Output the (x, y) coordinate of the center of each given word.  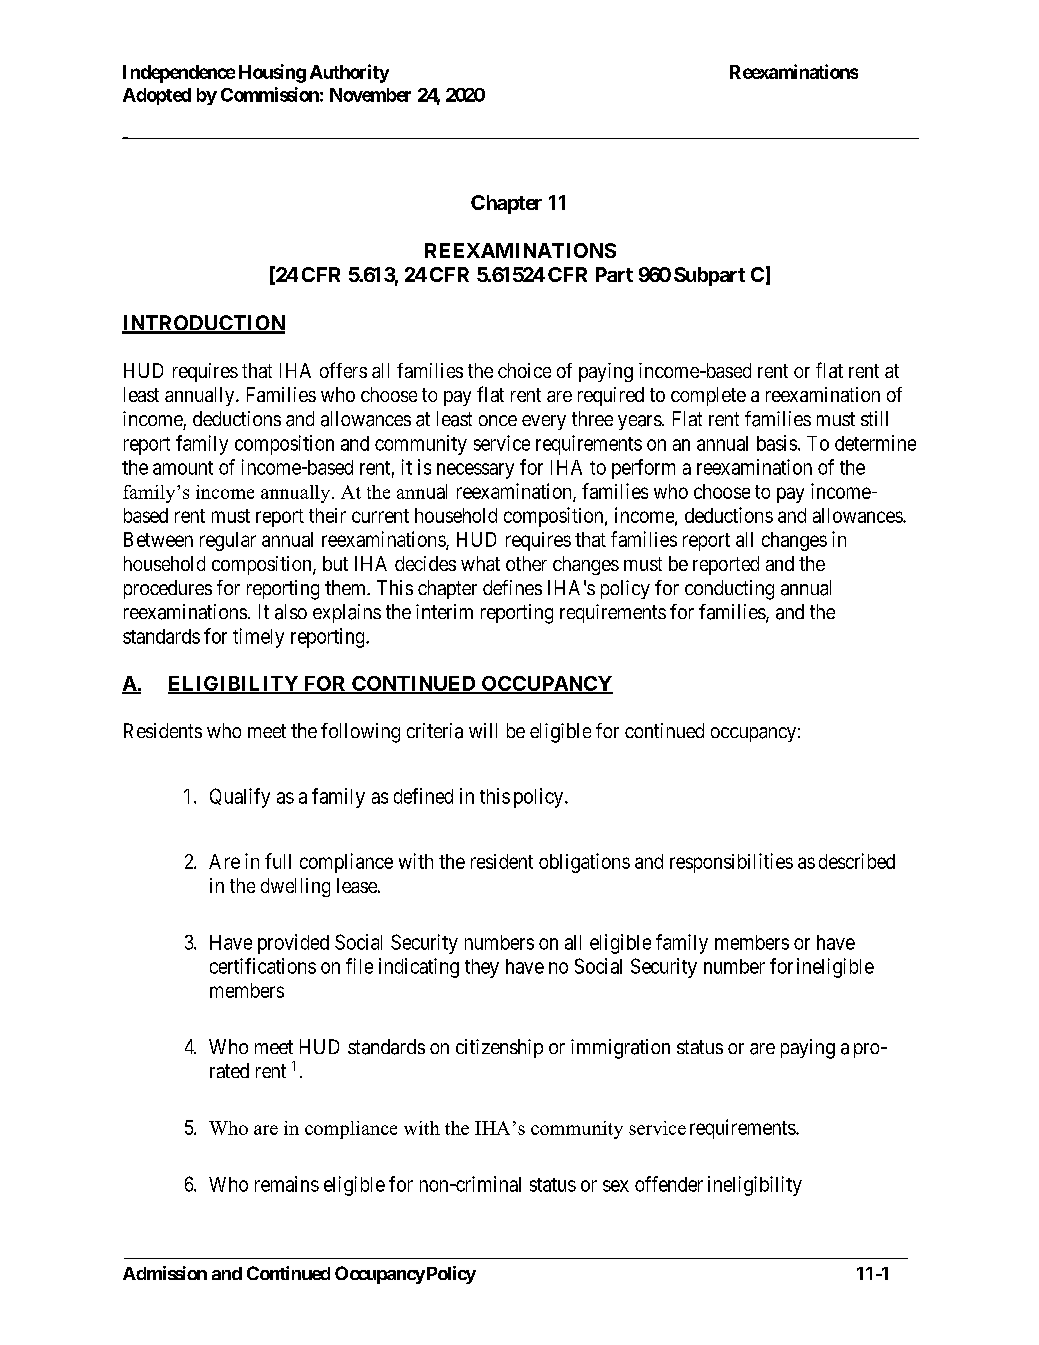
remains (287, 1184)
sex (616, 1186)
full (278, 861)
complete (708, 396)
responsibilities (731, 863)
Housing (272, 73)
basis (777, 443)
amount (183, 468)
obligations (584, 863)
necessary (475, 471)
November (370, 95)
